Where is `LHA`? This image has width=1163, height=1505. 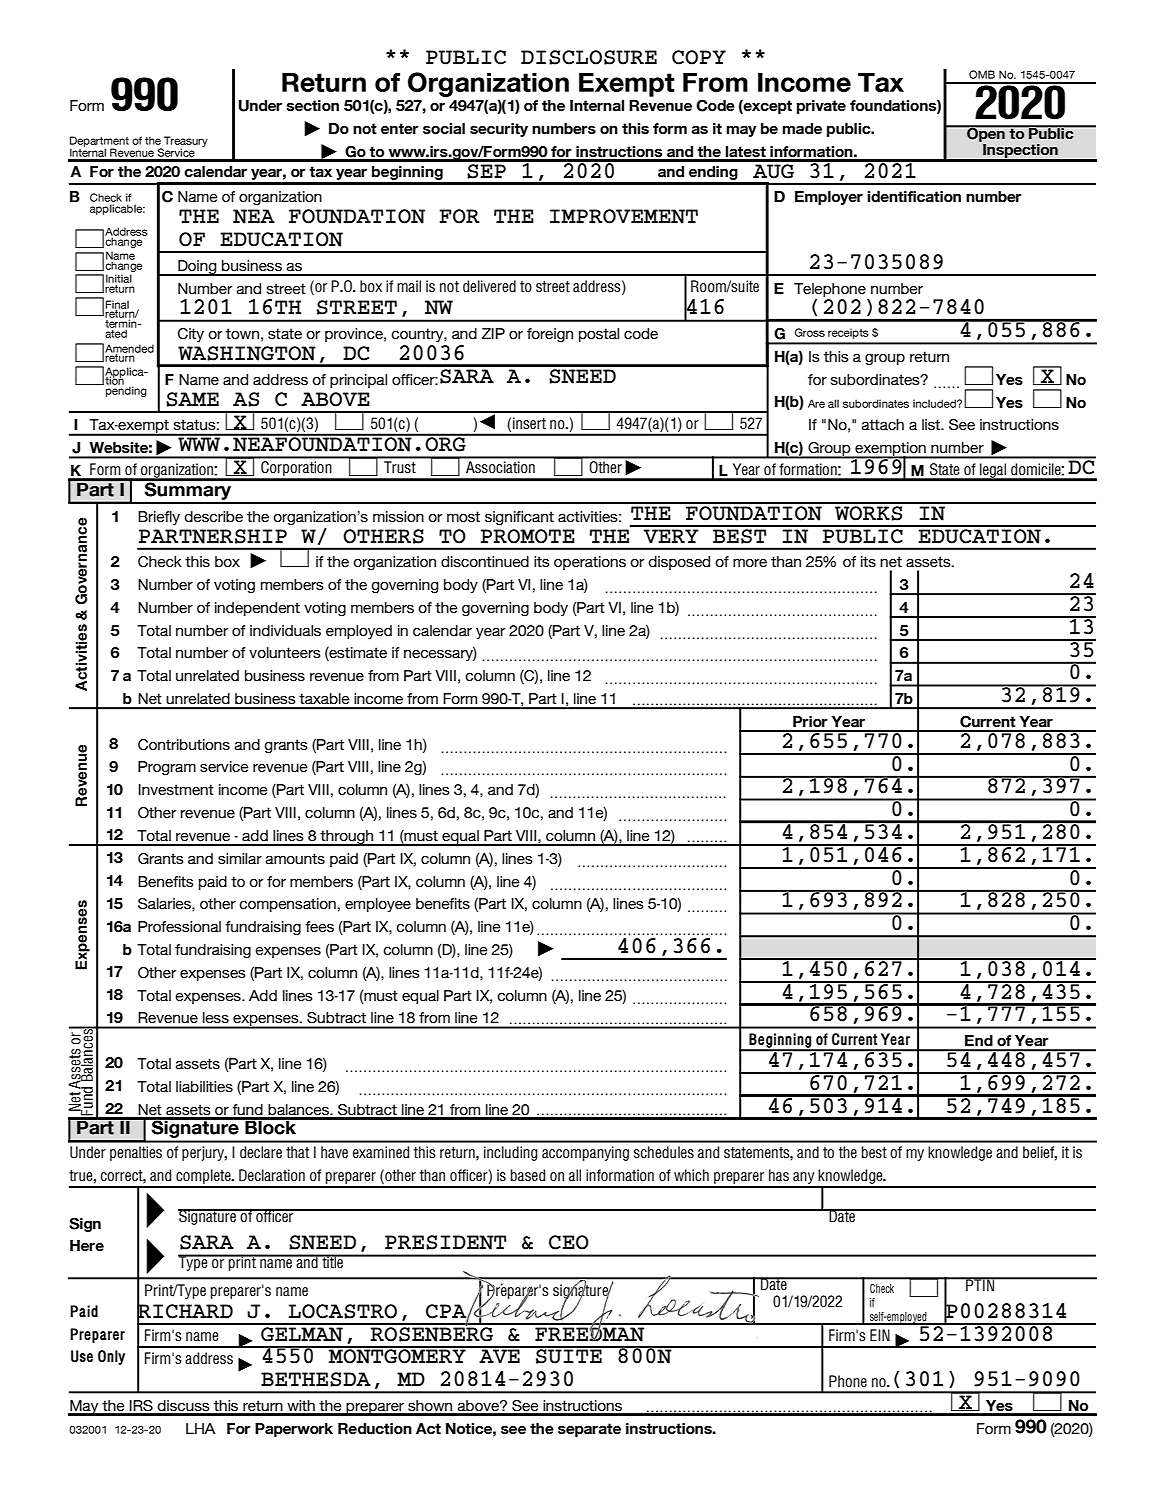 LHA is located at coordinates (201, 1428).
